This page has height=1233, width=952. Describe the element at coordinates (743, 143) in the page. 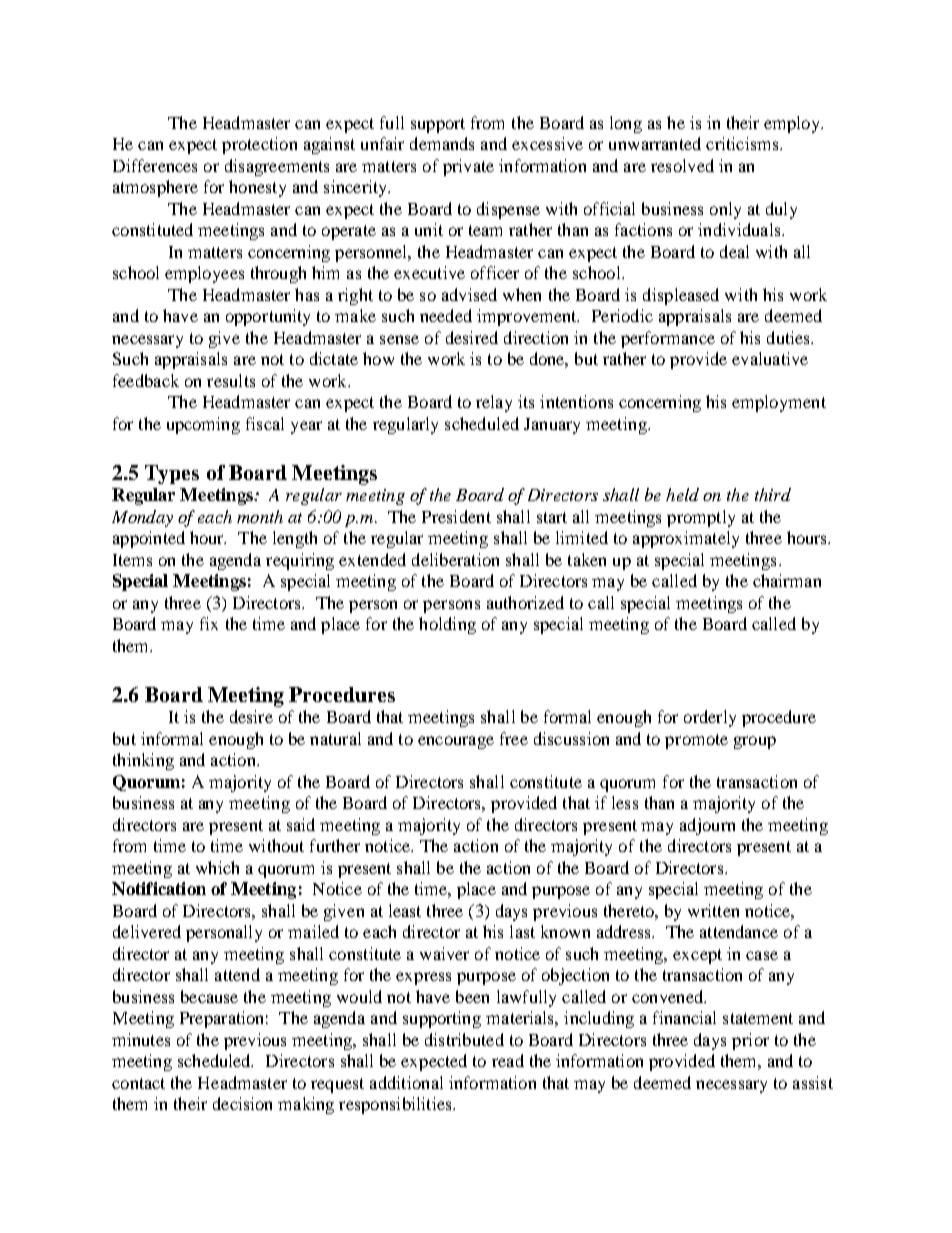

I see `criticisms` at that location.
